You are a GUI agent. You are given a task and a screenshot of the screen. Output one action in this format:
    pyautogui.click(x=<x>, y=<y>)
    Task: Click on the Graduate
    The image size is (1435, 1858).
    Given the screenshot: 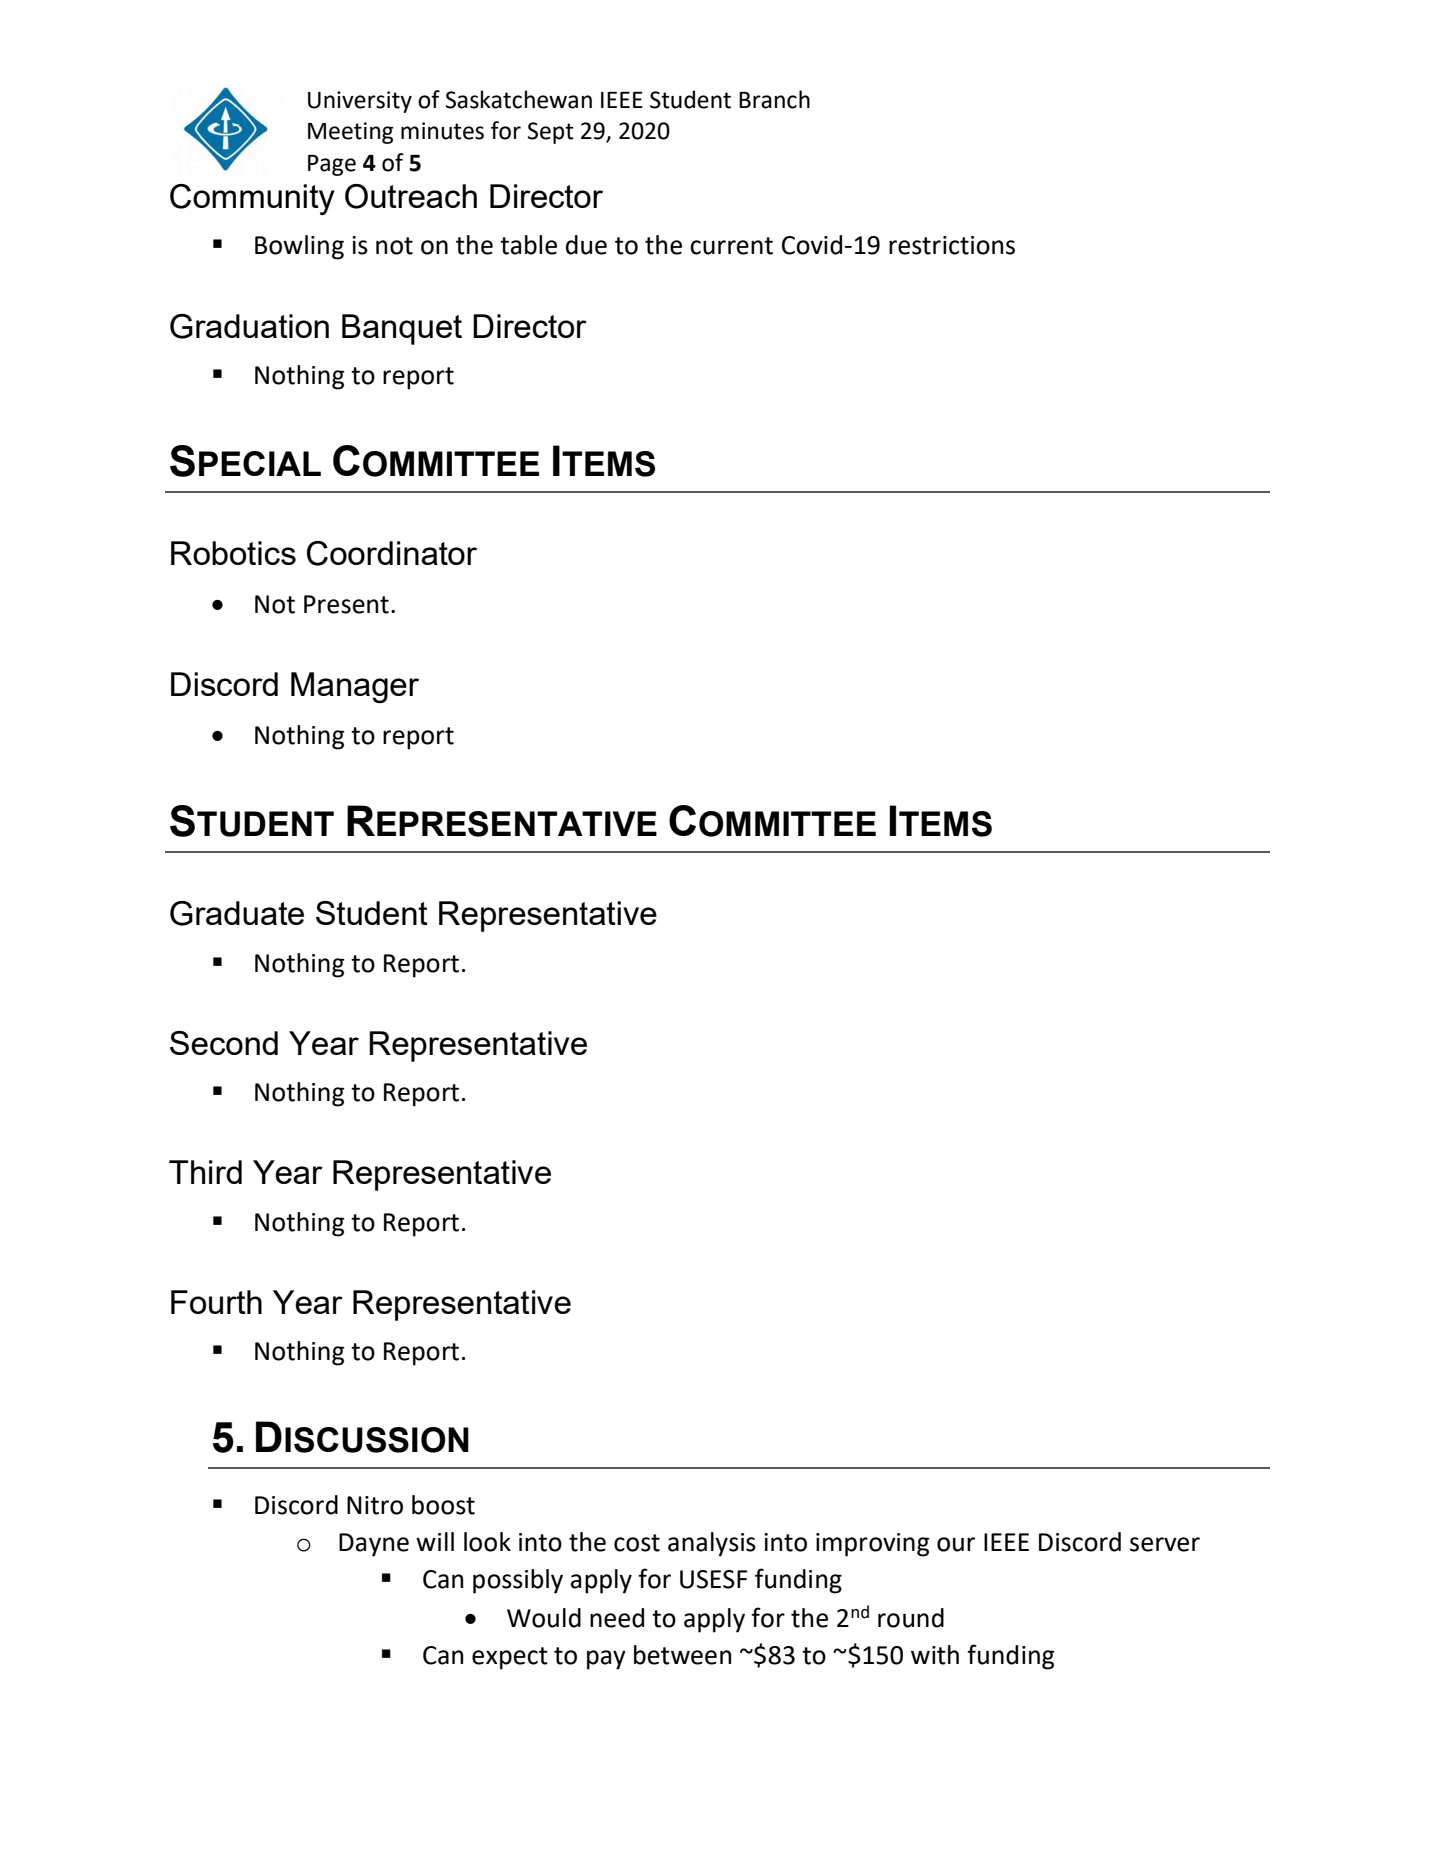 What is the action you would take?
    pyautogui.click(x=237, y=913)
